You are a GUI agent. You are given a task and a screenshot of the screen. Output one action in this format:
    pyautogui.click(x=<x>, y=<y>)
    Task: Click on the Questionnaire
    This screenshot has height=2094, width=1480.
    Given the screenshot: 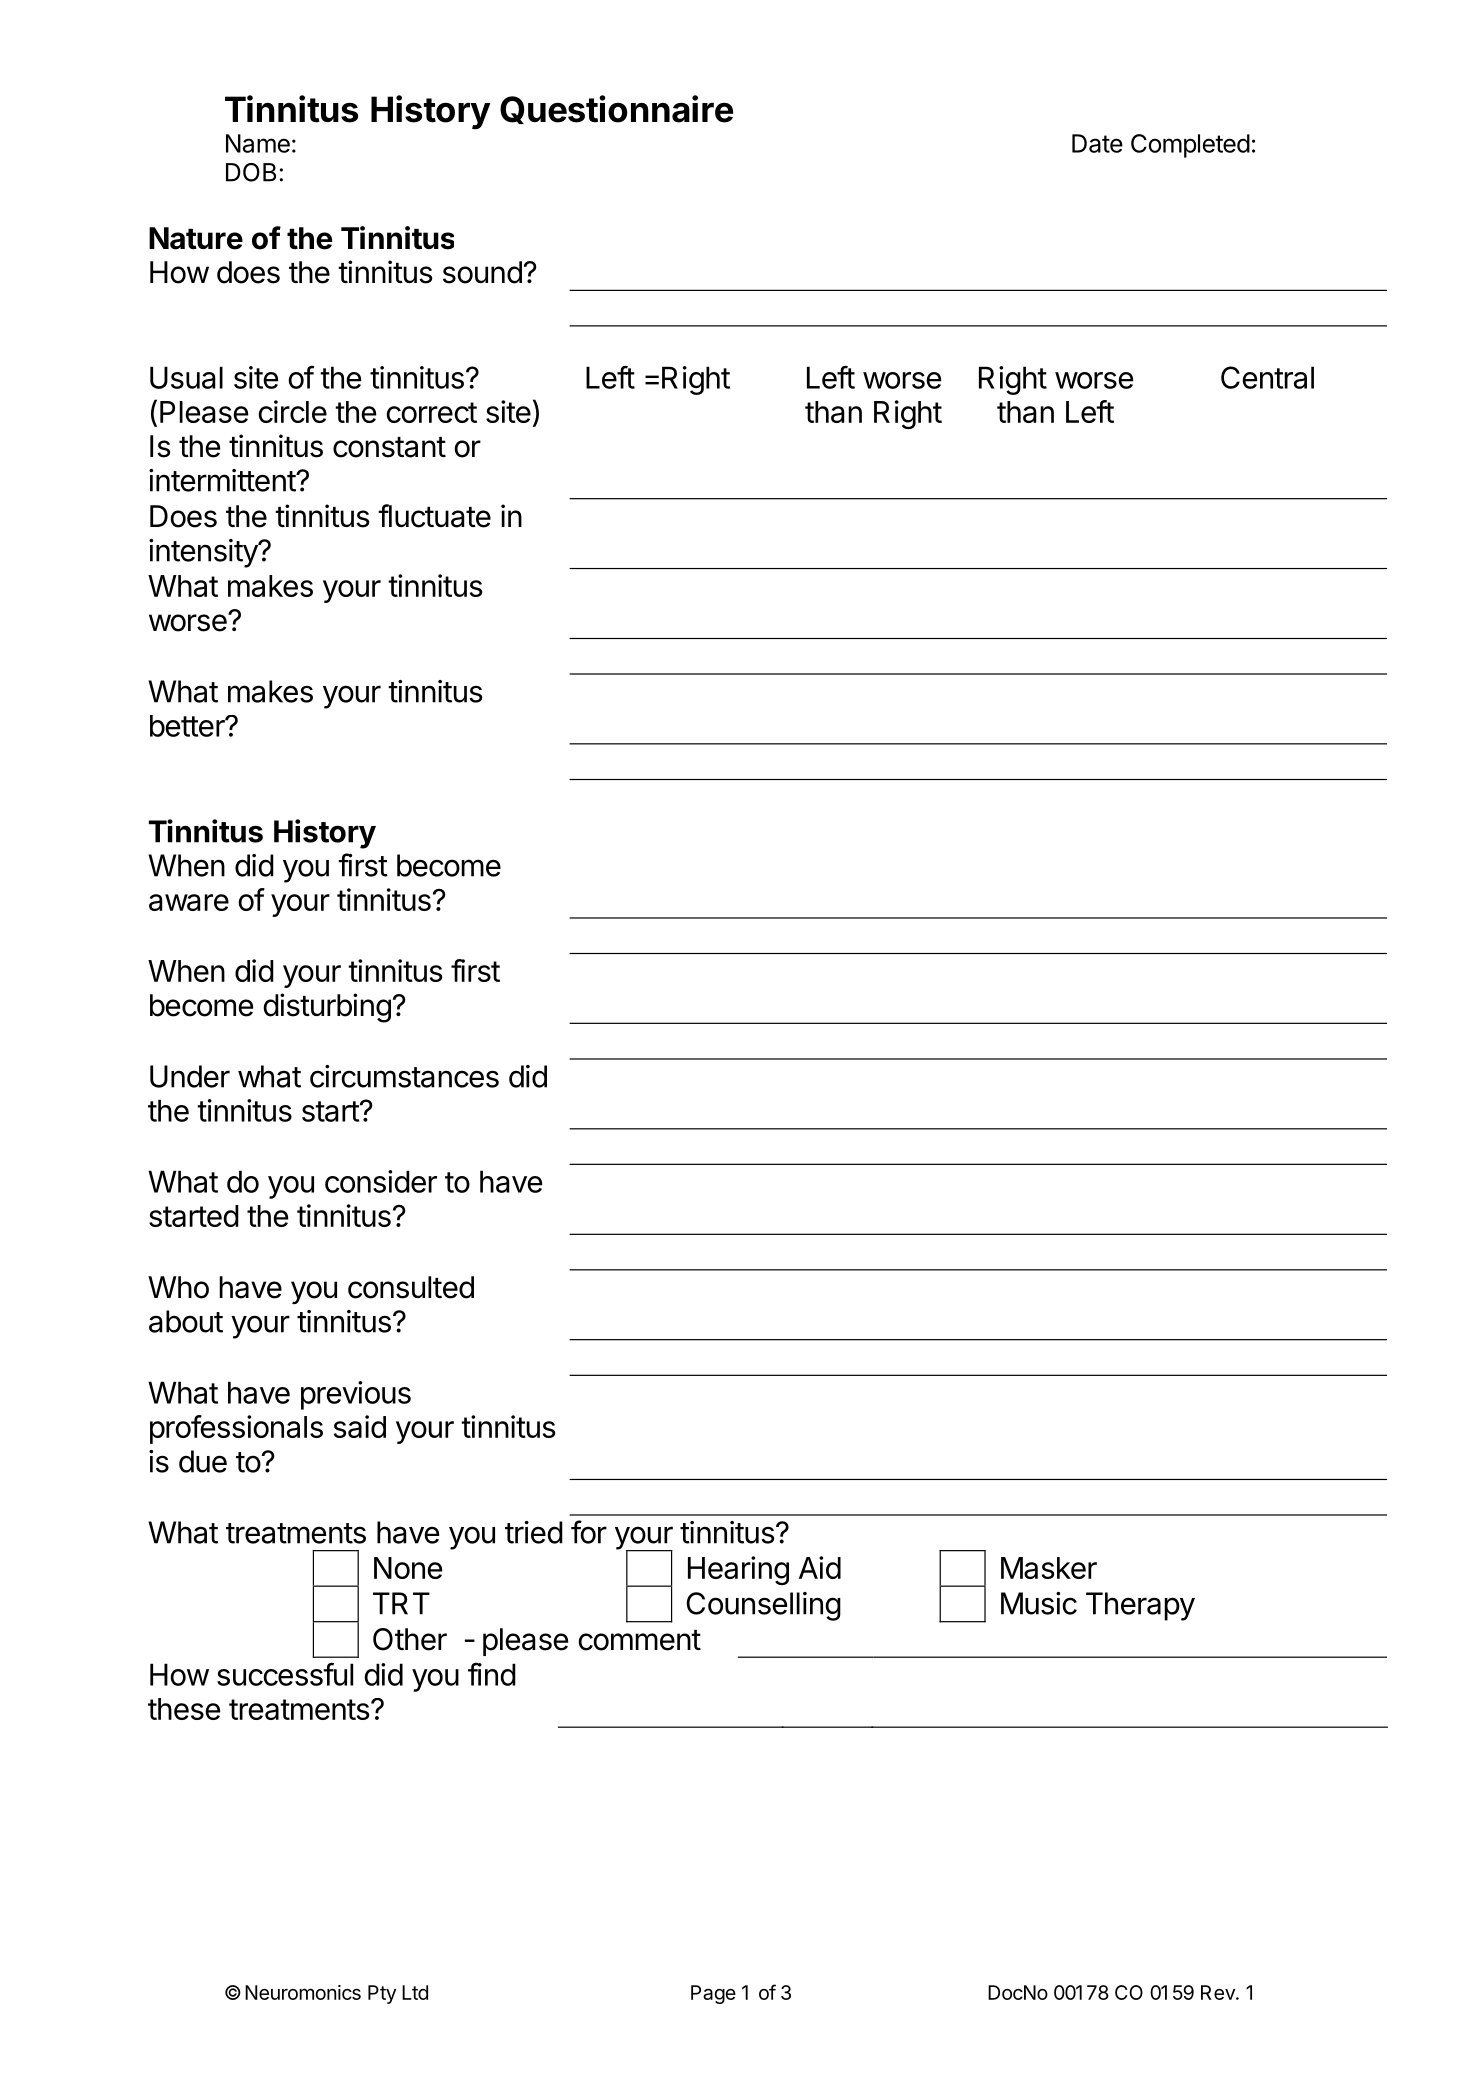 What is the action you would take?
    pyautogui.click(x=616, y=109)
